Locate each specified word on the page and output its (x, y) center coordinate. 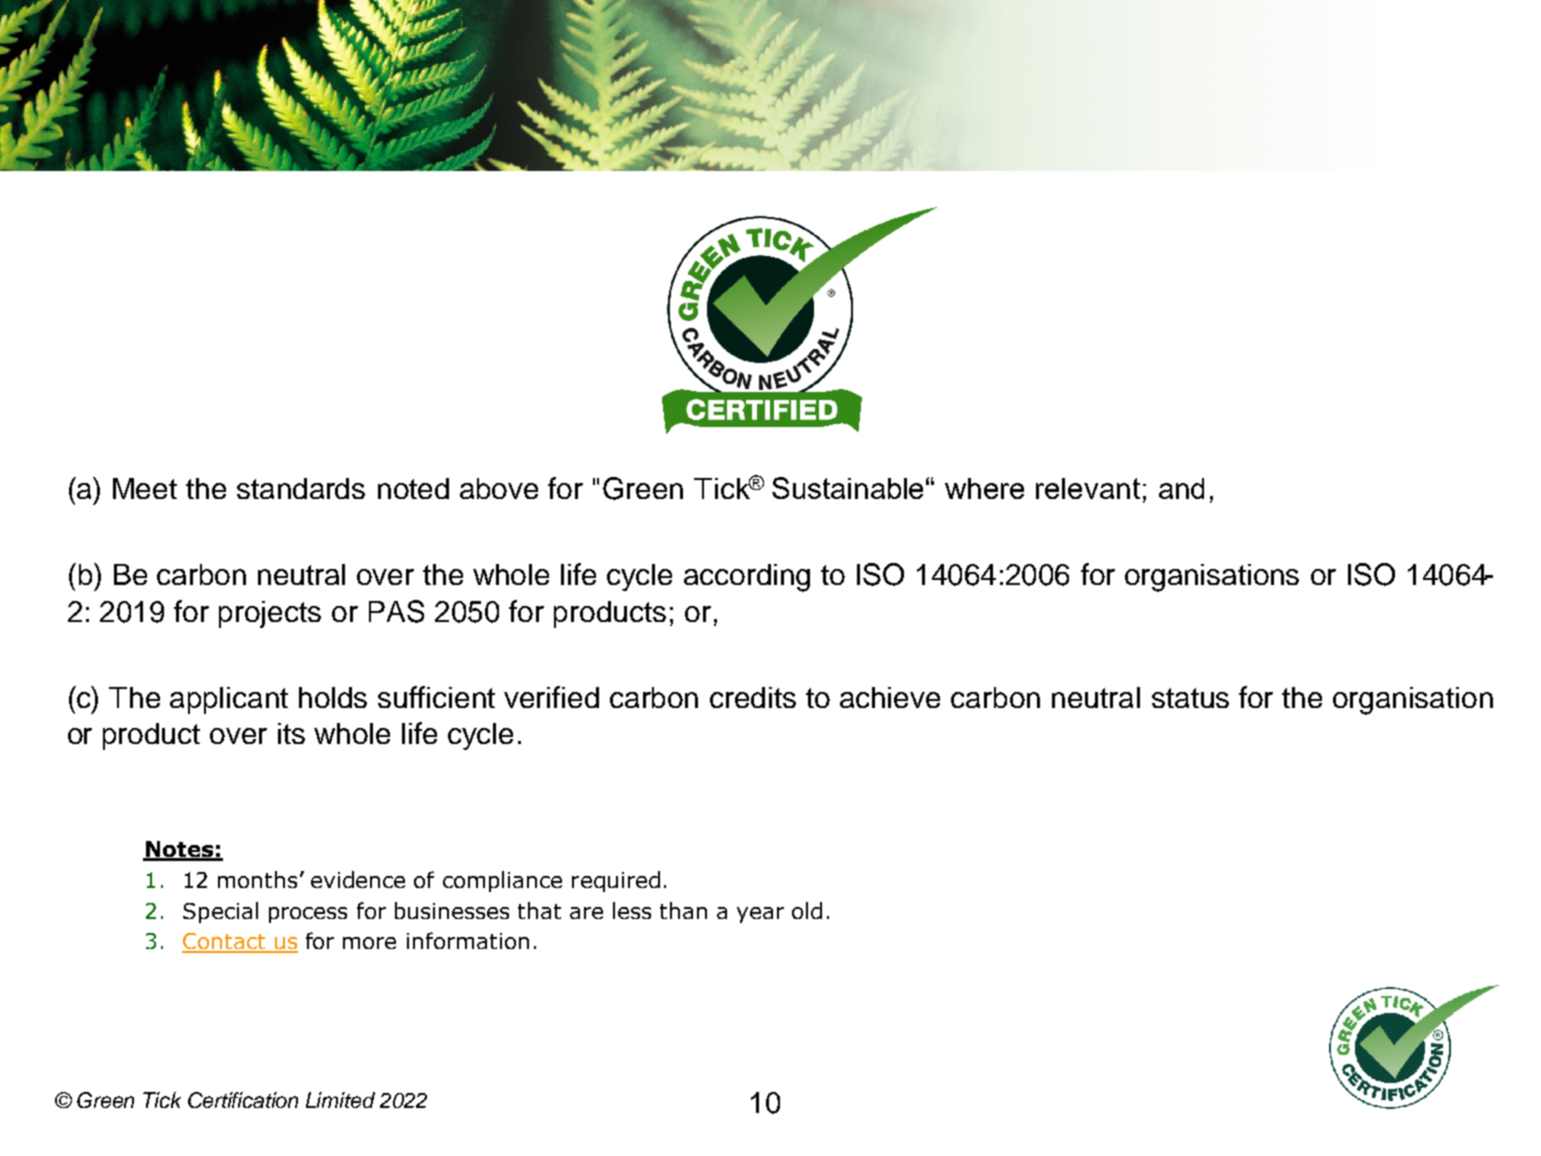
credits (753, 697)
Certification (243, 1100)
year (760, 915)
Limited (340, 1100)
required (616, 881)
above (499, 488)
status (1190, 698)
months (257, 879)
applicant (229, 700)
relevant (1088, 488)
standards (301, 488)
